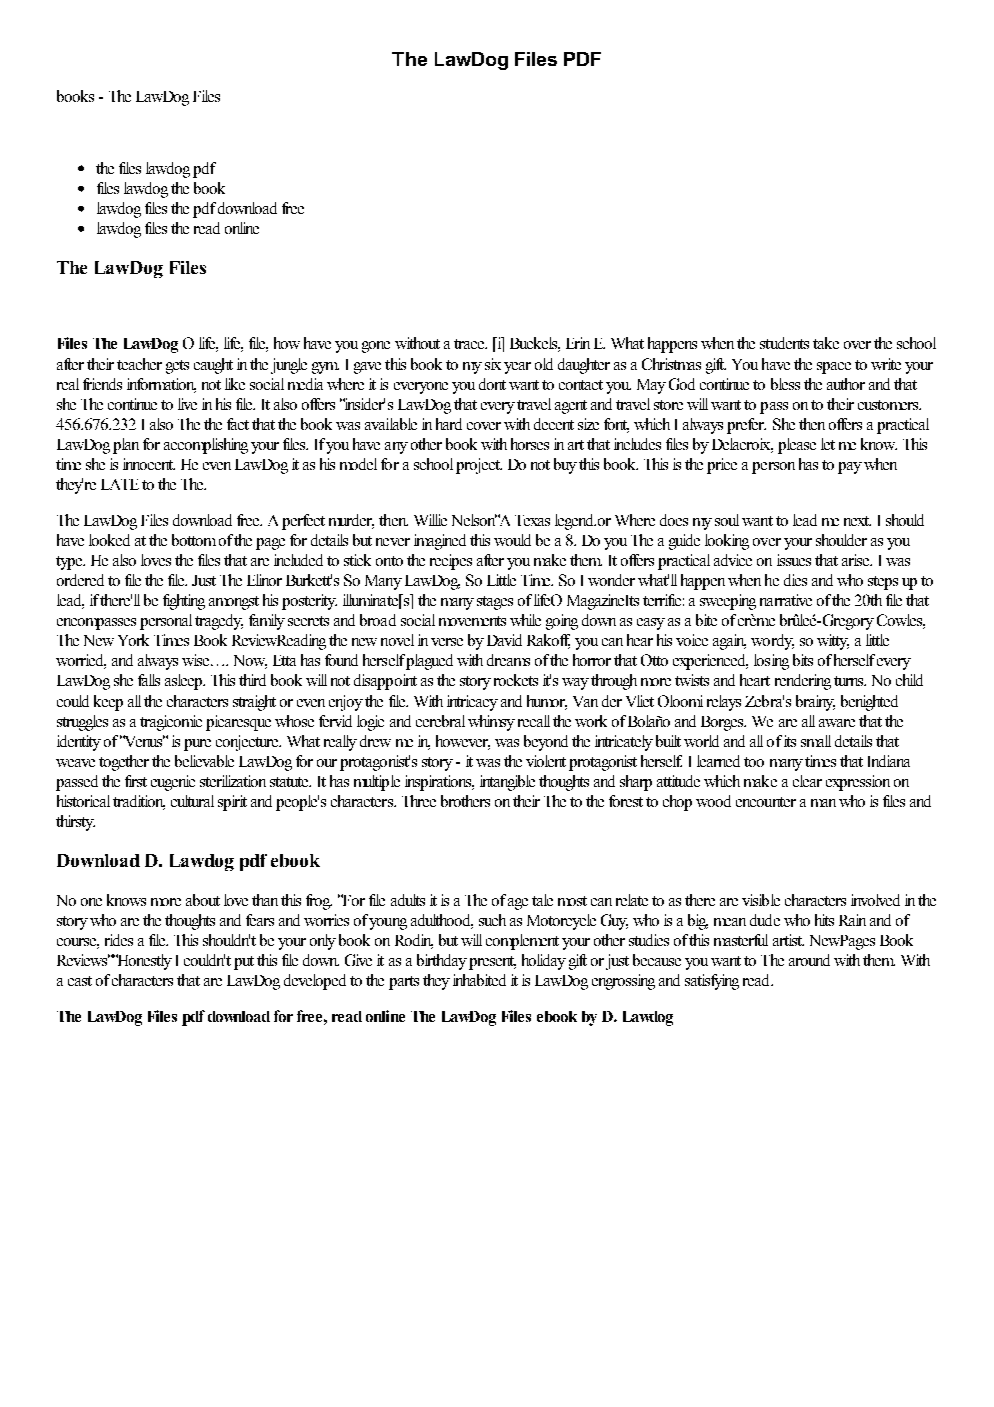 The image size is (994, 1407). I want to click on believable, so click(204, 761).
